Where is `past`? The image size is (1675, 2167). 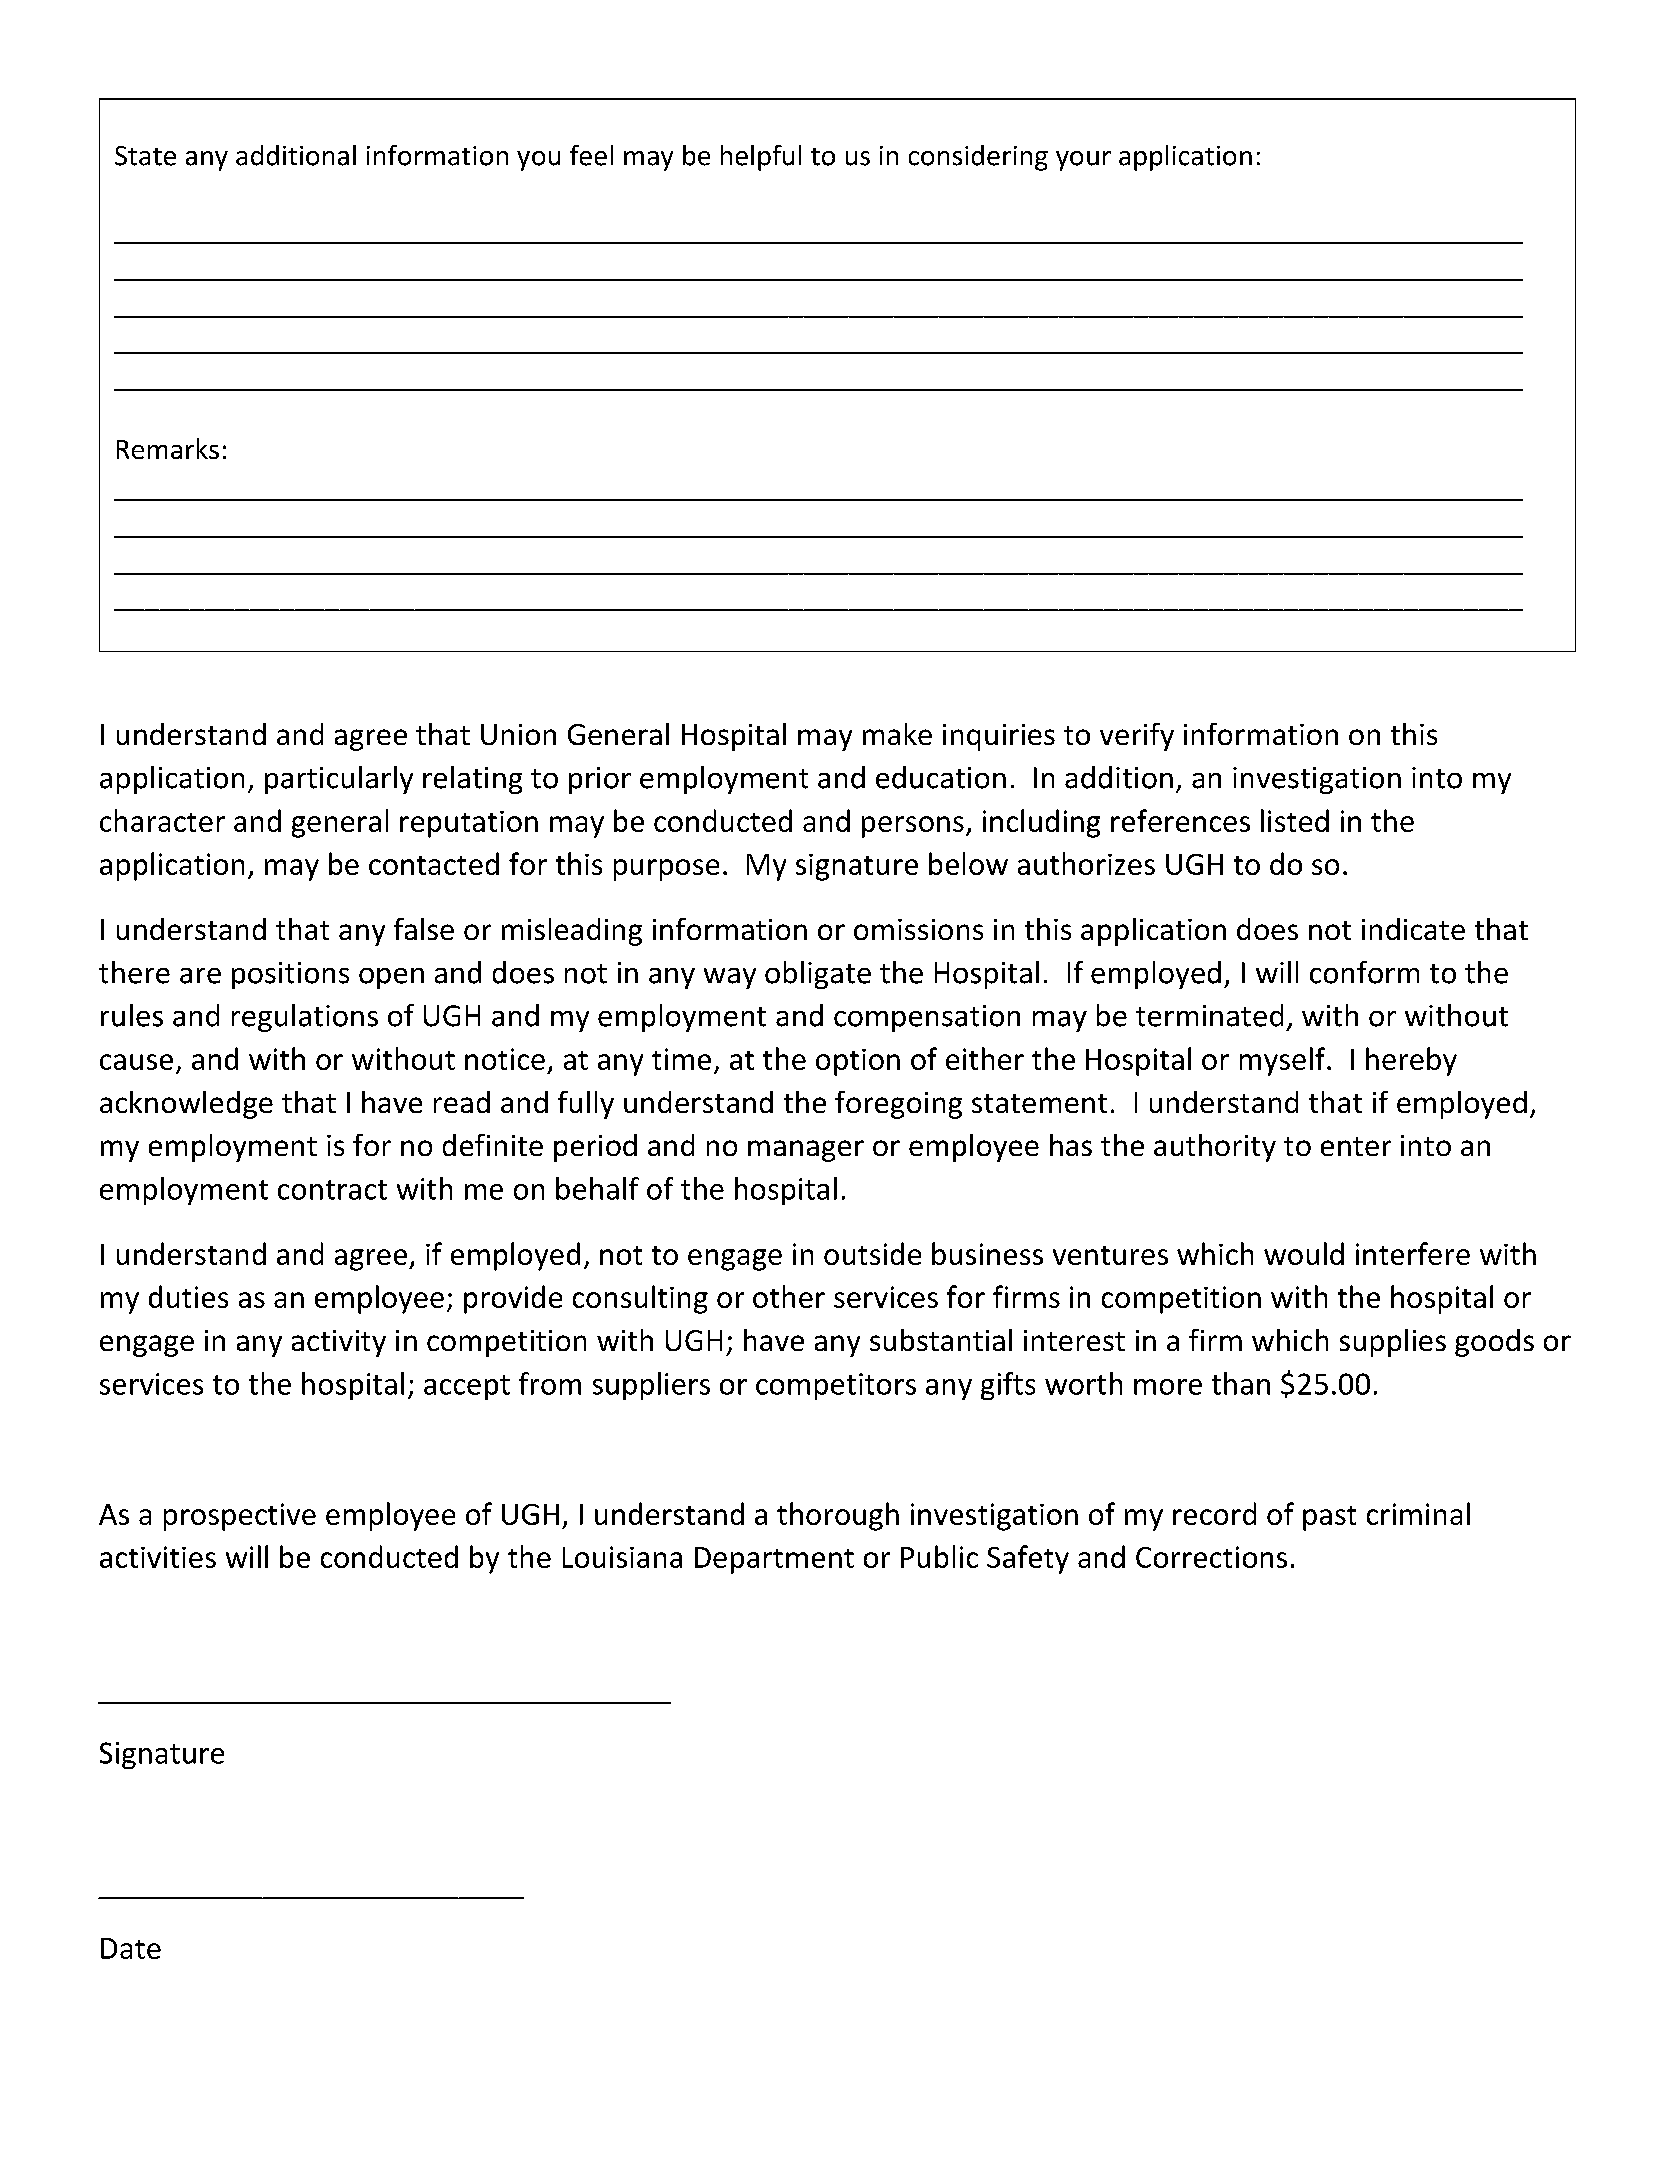
past is located at coordinates (1329, 1518).
